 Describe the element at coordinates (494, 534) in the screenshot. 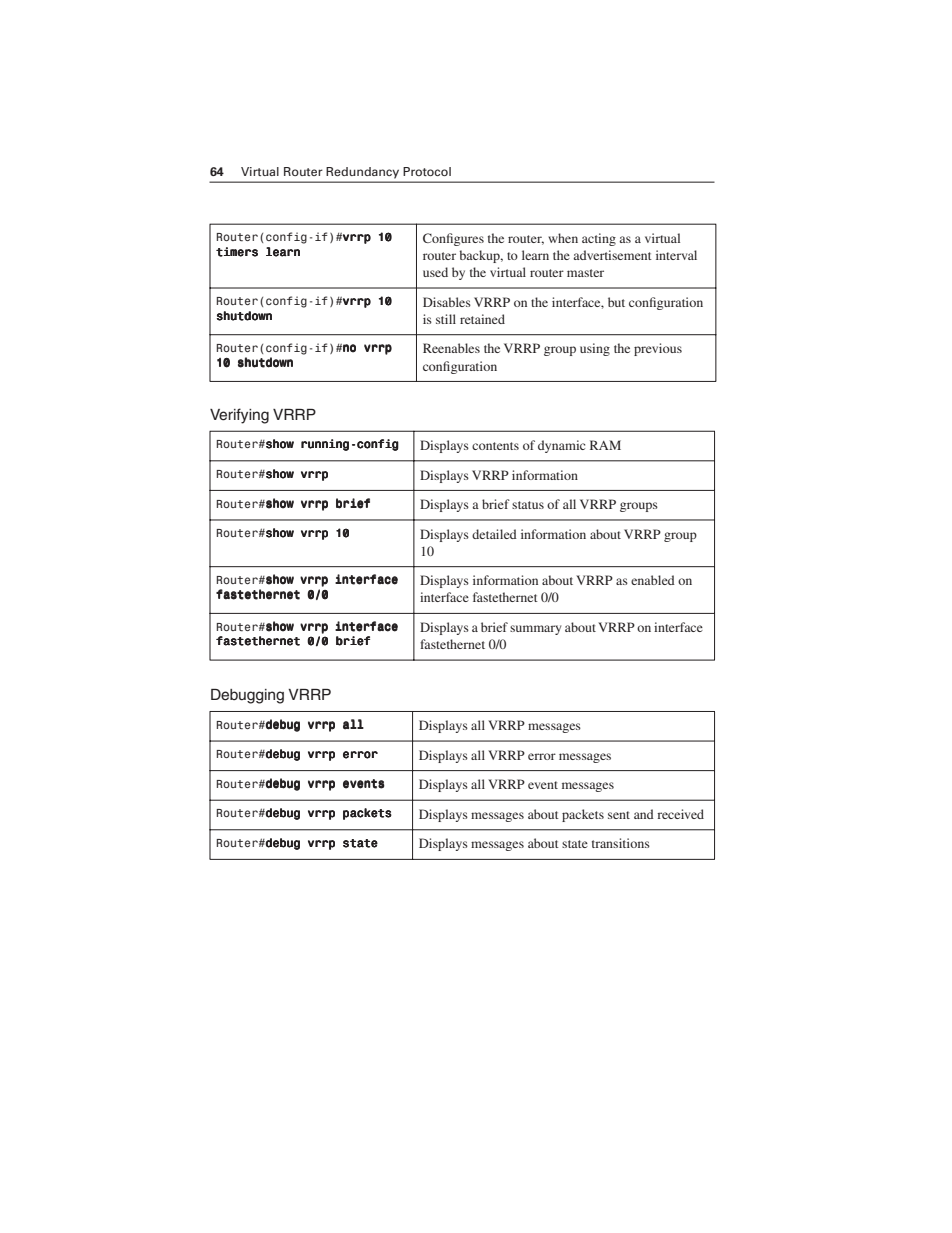

I see `detailed` at that location.
